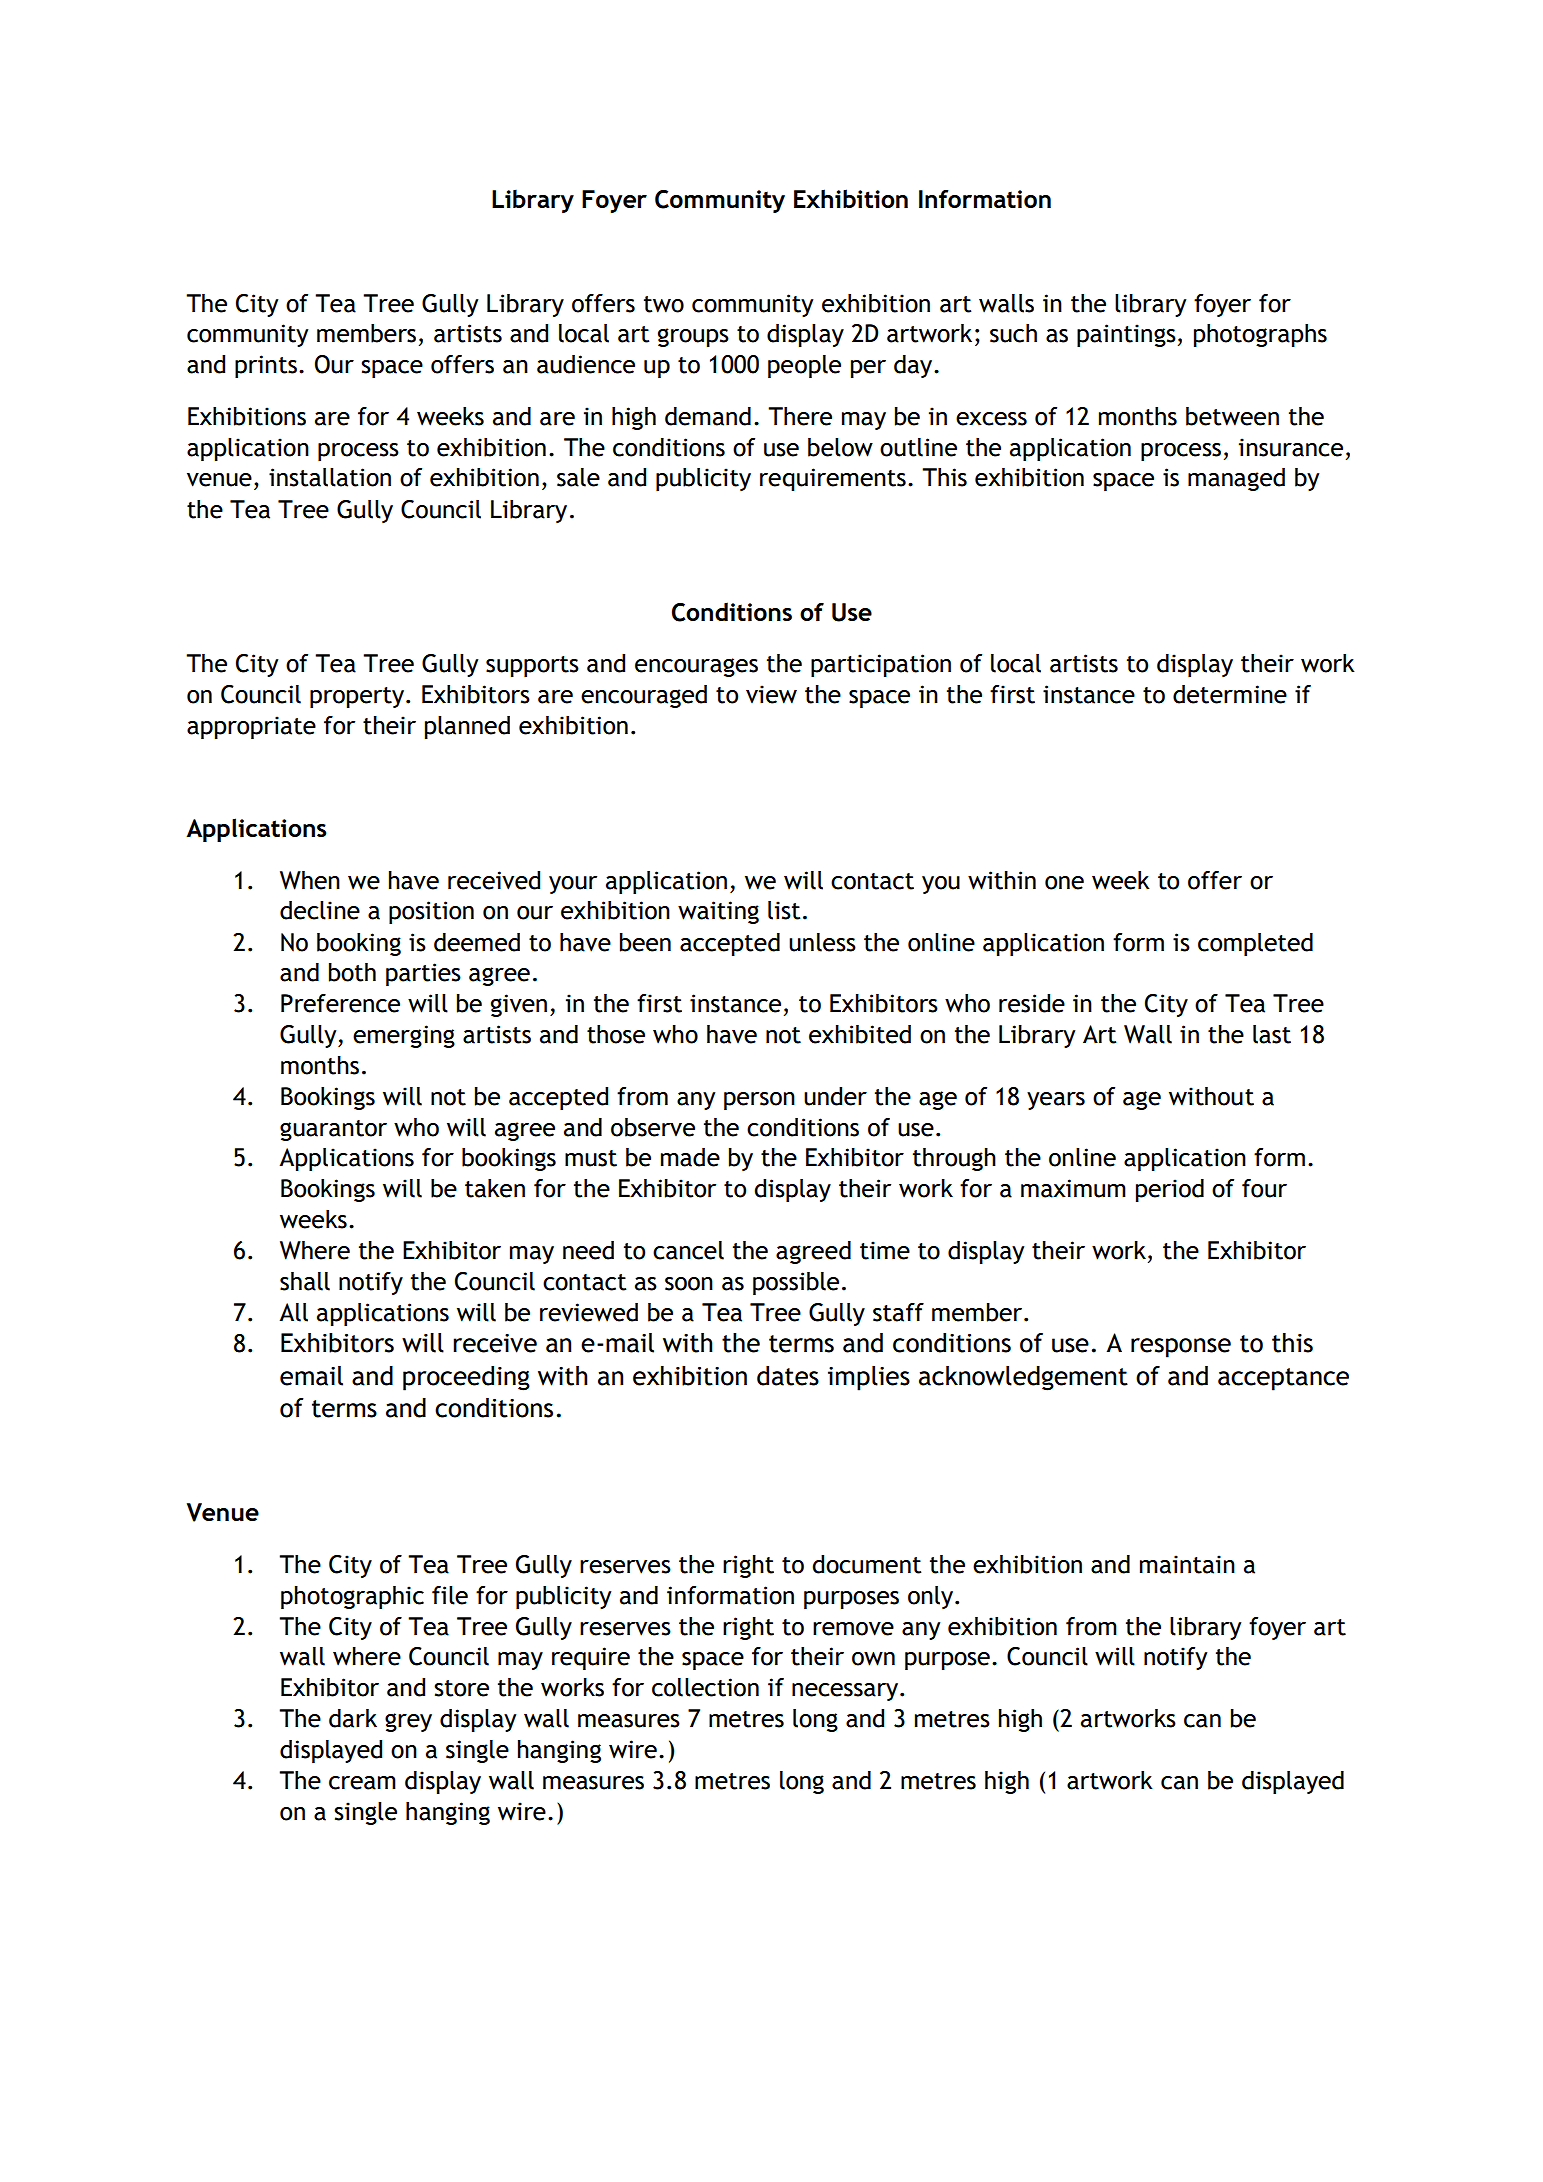  I want to click on maintain, so click(1187, 1564).
